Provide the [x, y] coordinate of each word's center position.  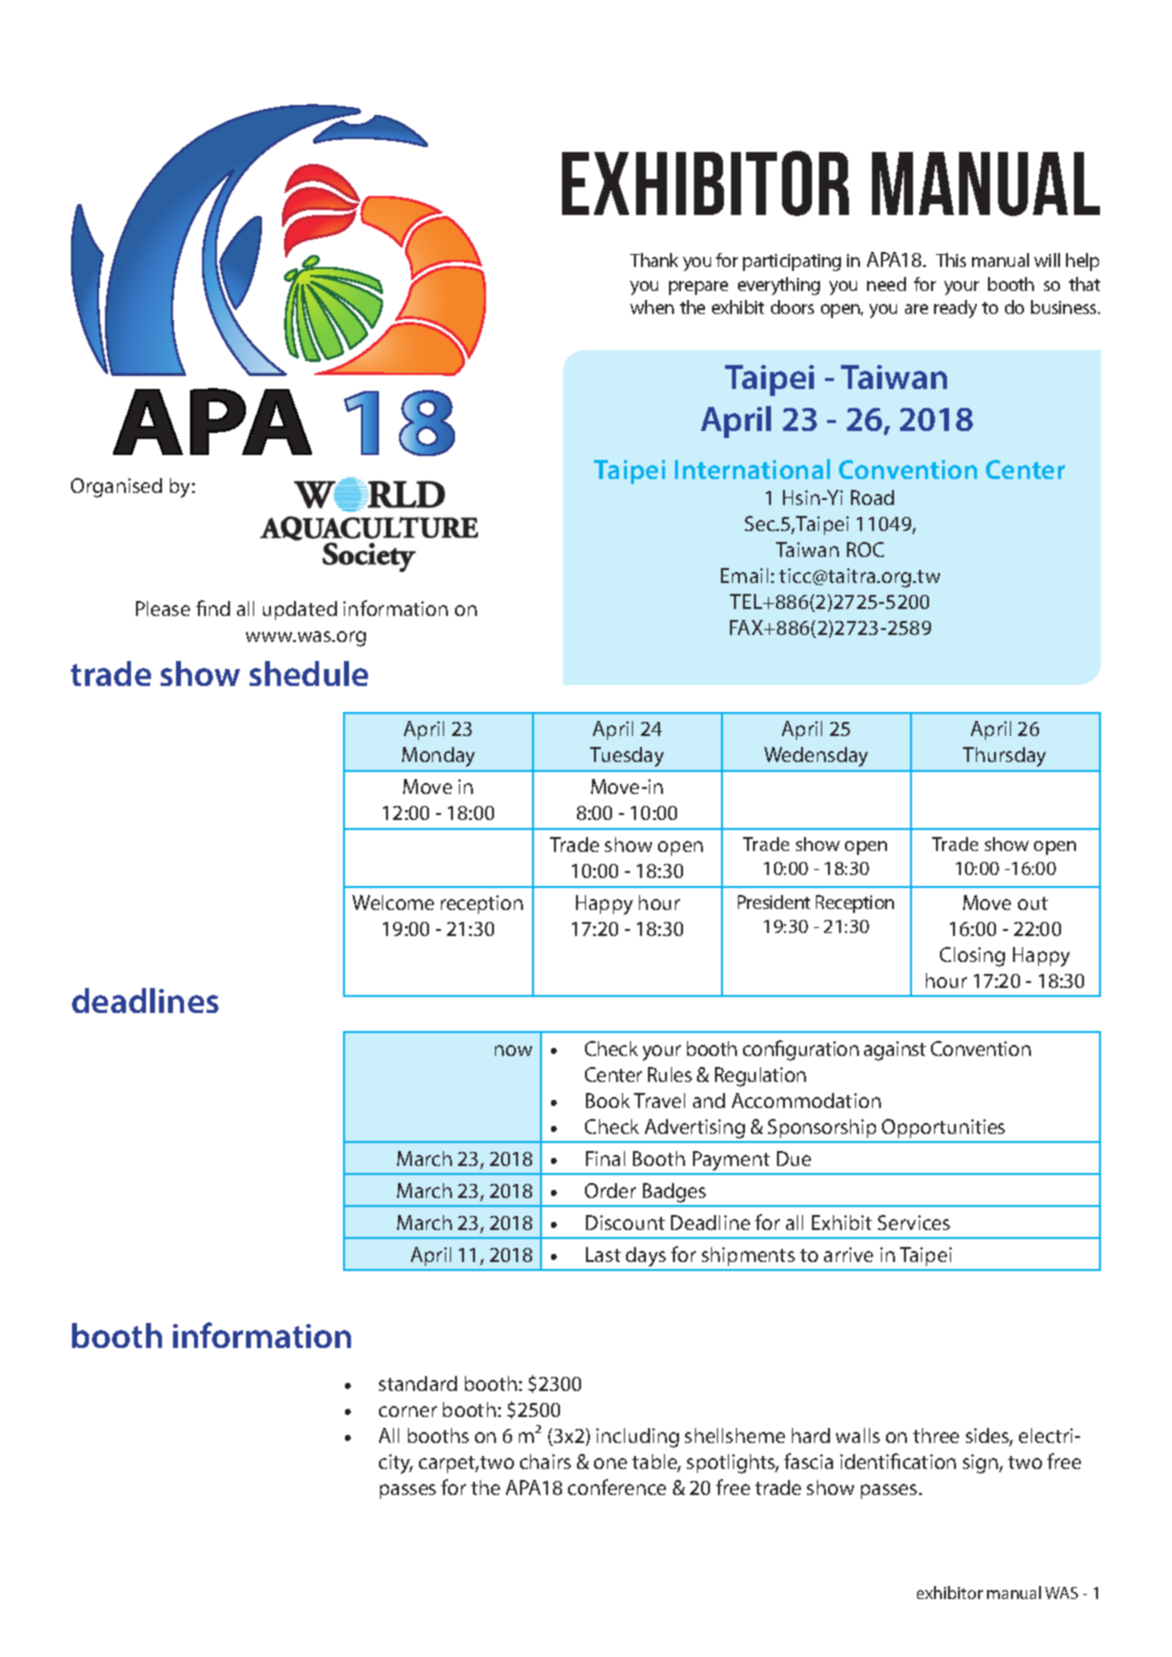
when [652, 307]
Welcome [393, 902]
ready [955, 309]
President [774, 902]
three [936, 1435]
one [610, 1463]
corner [408, 1411]
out [1033, 903]
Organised [116, 488]
